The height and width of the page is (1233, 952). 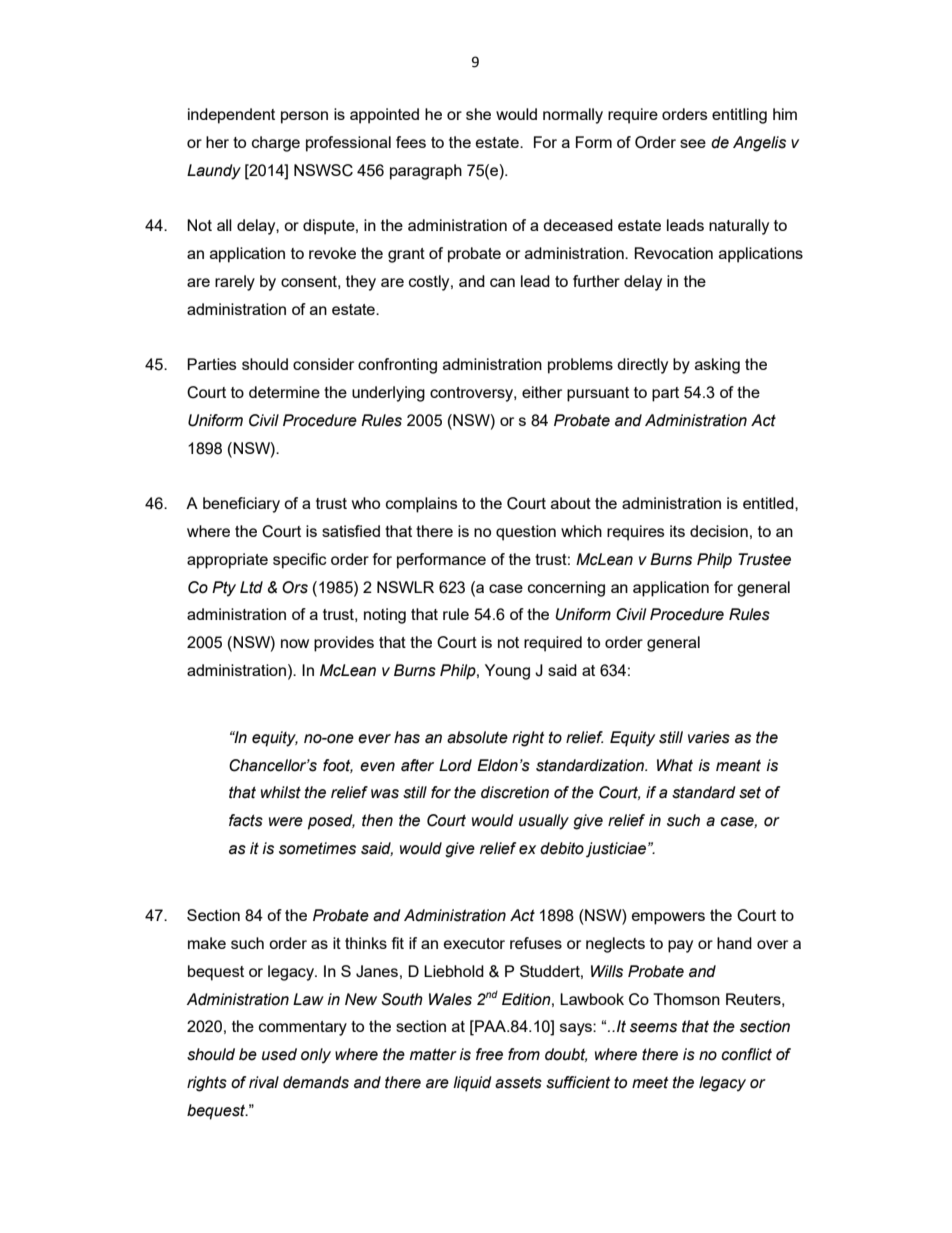 I want to click on determine, so click(x=284, y=392).
